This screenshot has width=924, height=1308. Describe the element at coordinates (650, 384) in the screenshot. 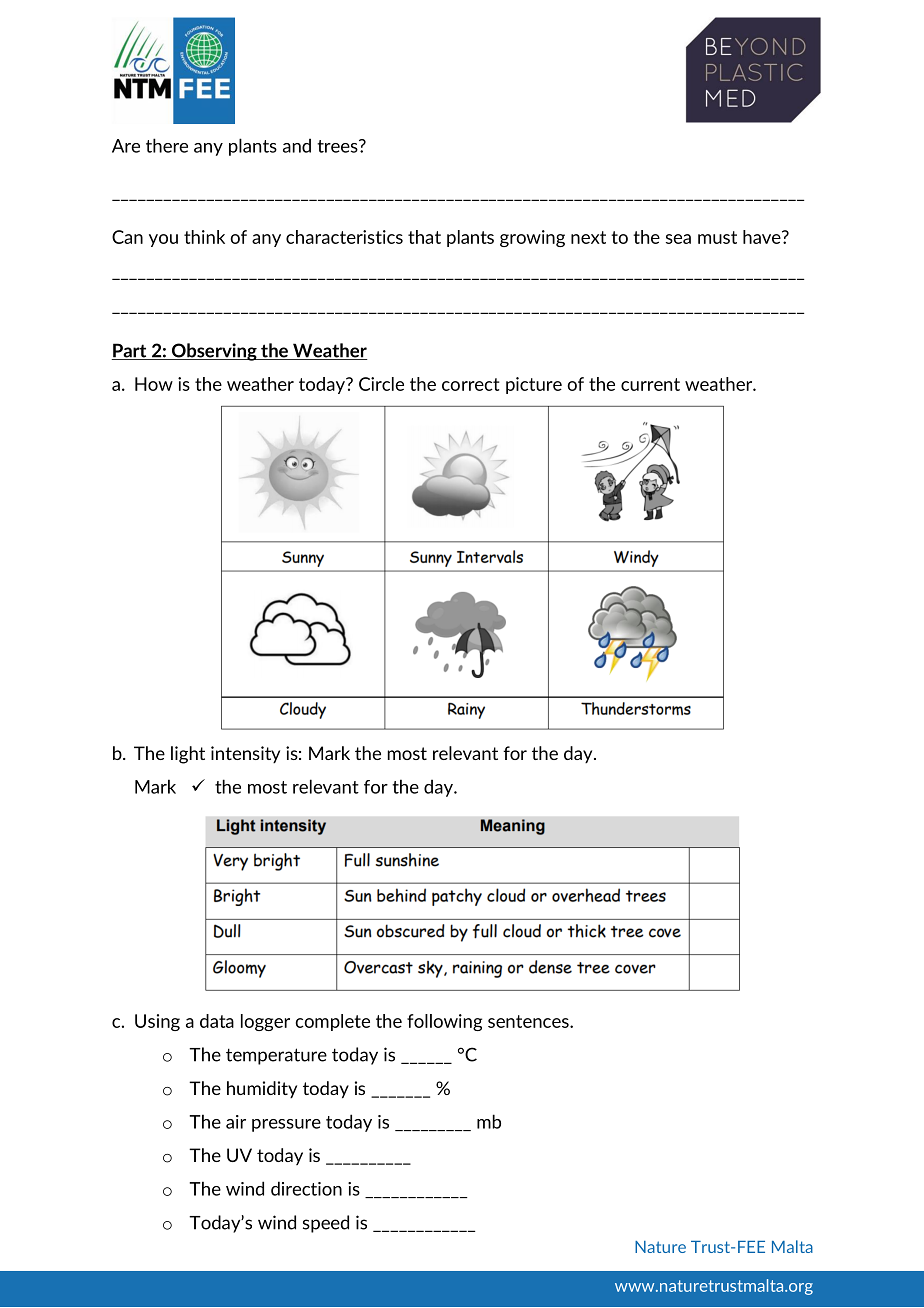

I see `current` at that location.
